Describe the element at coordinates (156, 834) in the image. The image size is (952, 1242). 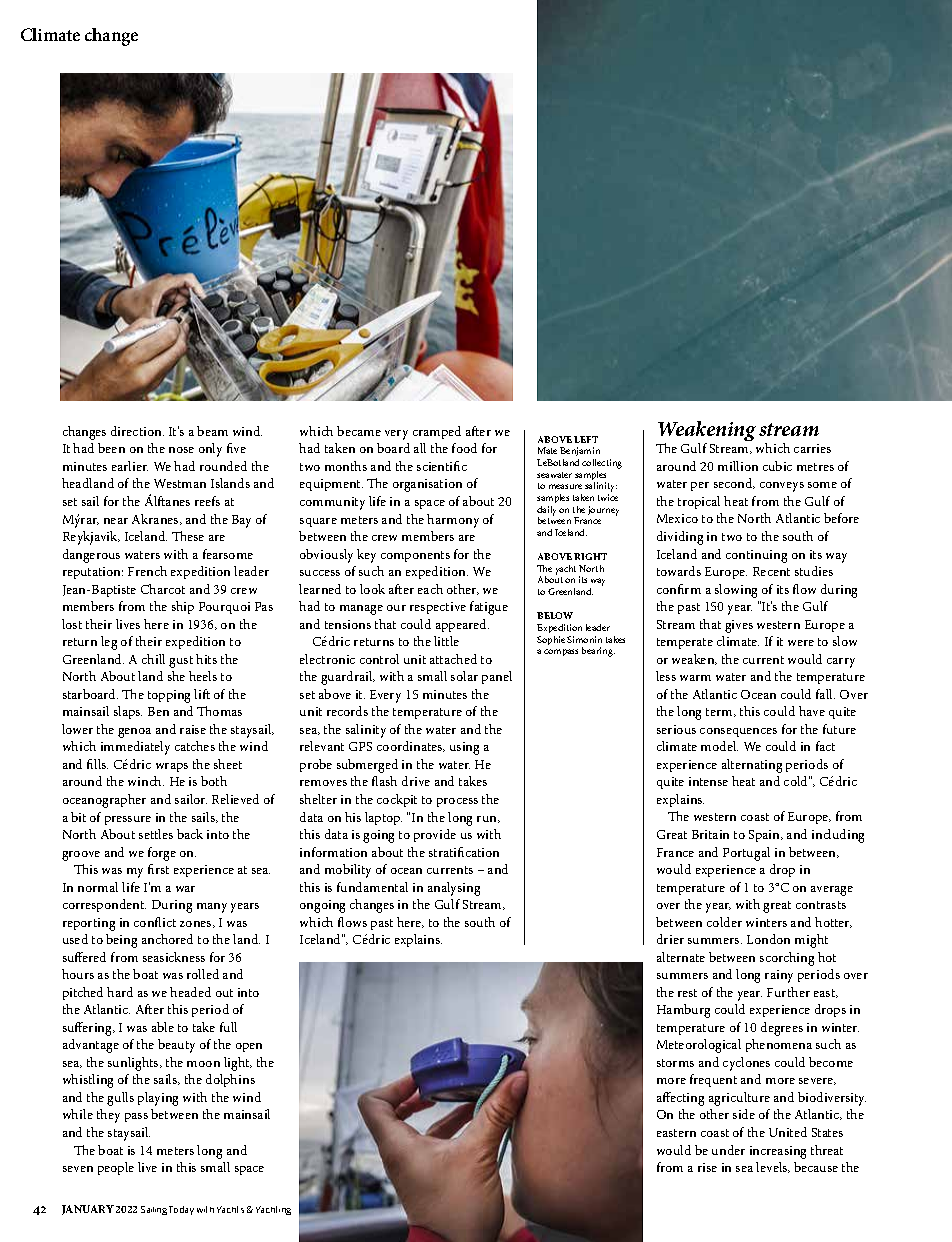
I see `settles` at that location.
